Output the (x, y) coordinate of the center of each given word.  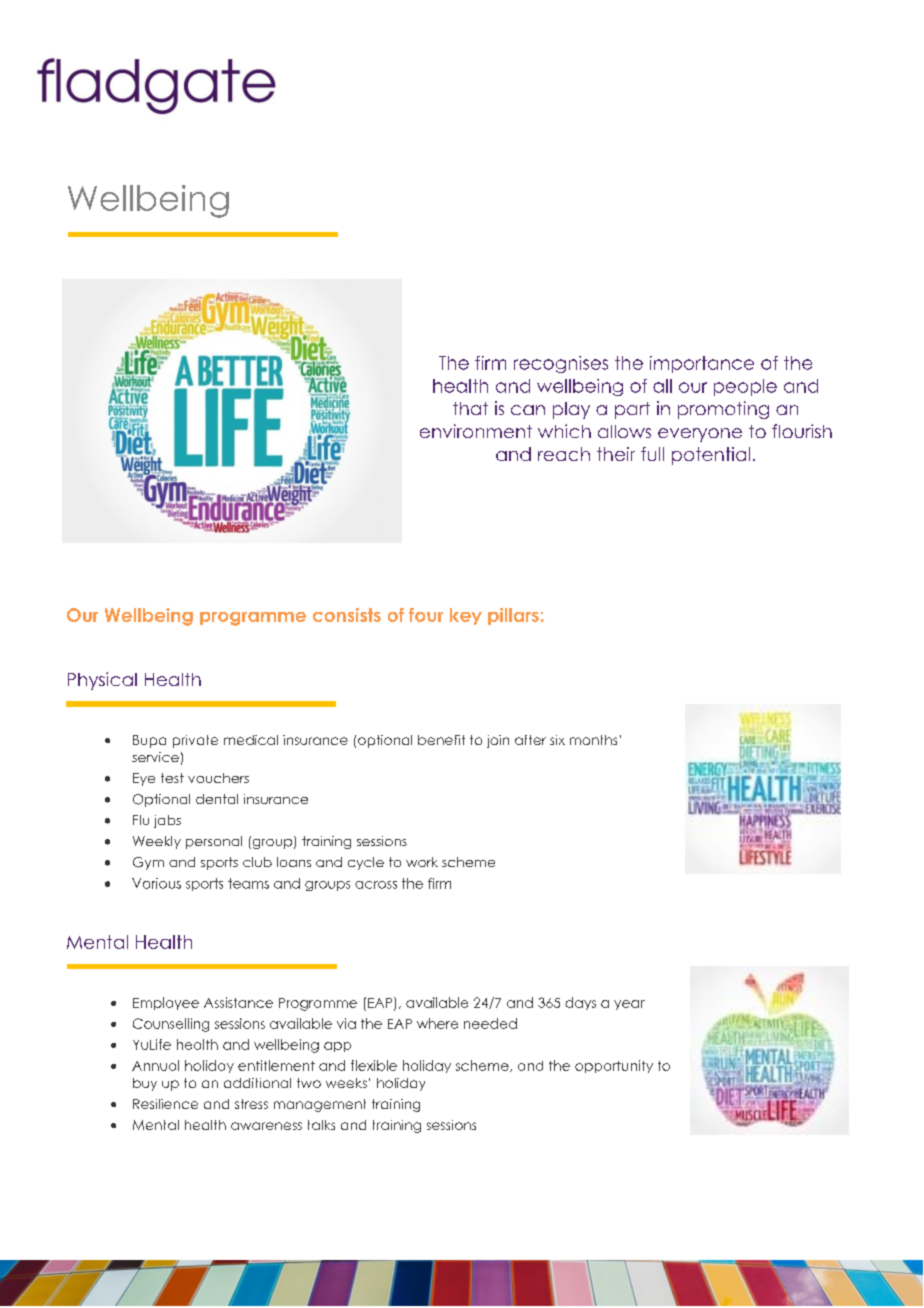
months (593, 740)
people (745, 387)
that (470, 408)
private (195, 741)
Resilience (165, 1104)
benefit (441, 740)
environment (476, 431)
